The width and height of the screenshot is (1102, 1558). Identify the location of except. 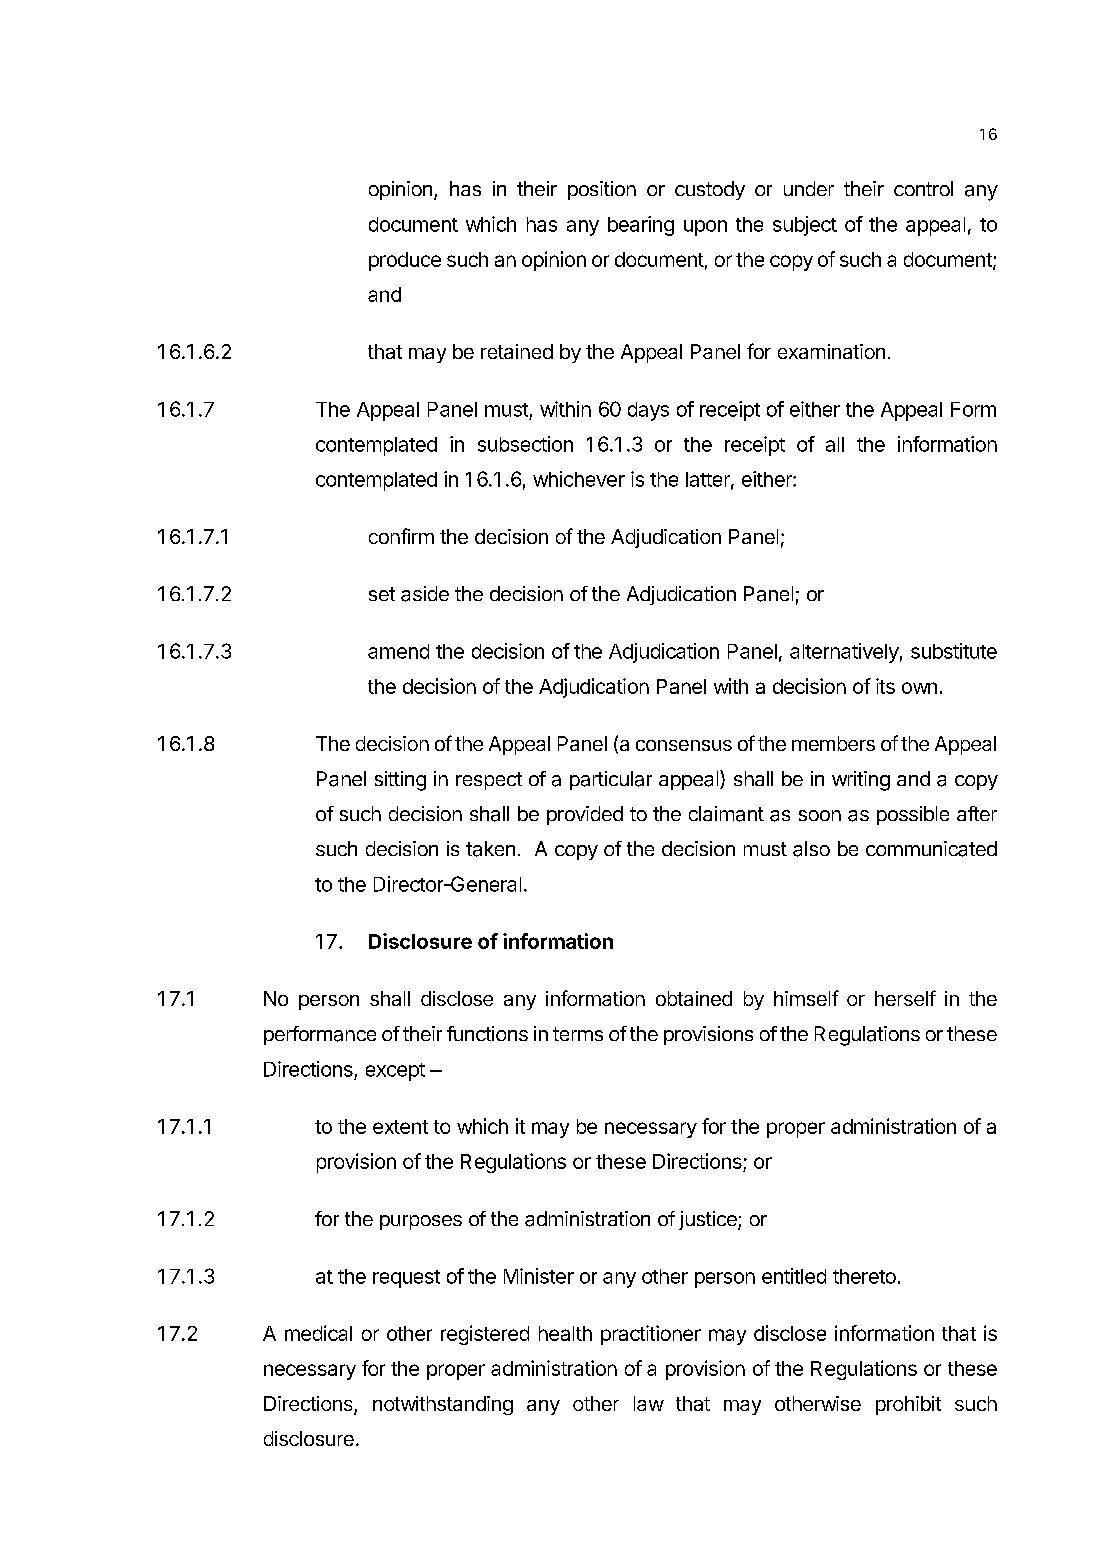
(395, 1072).
